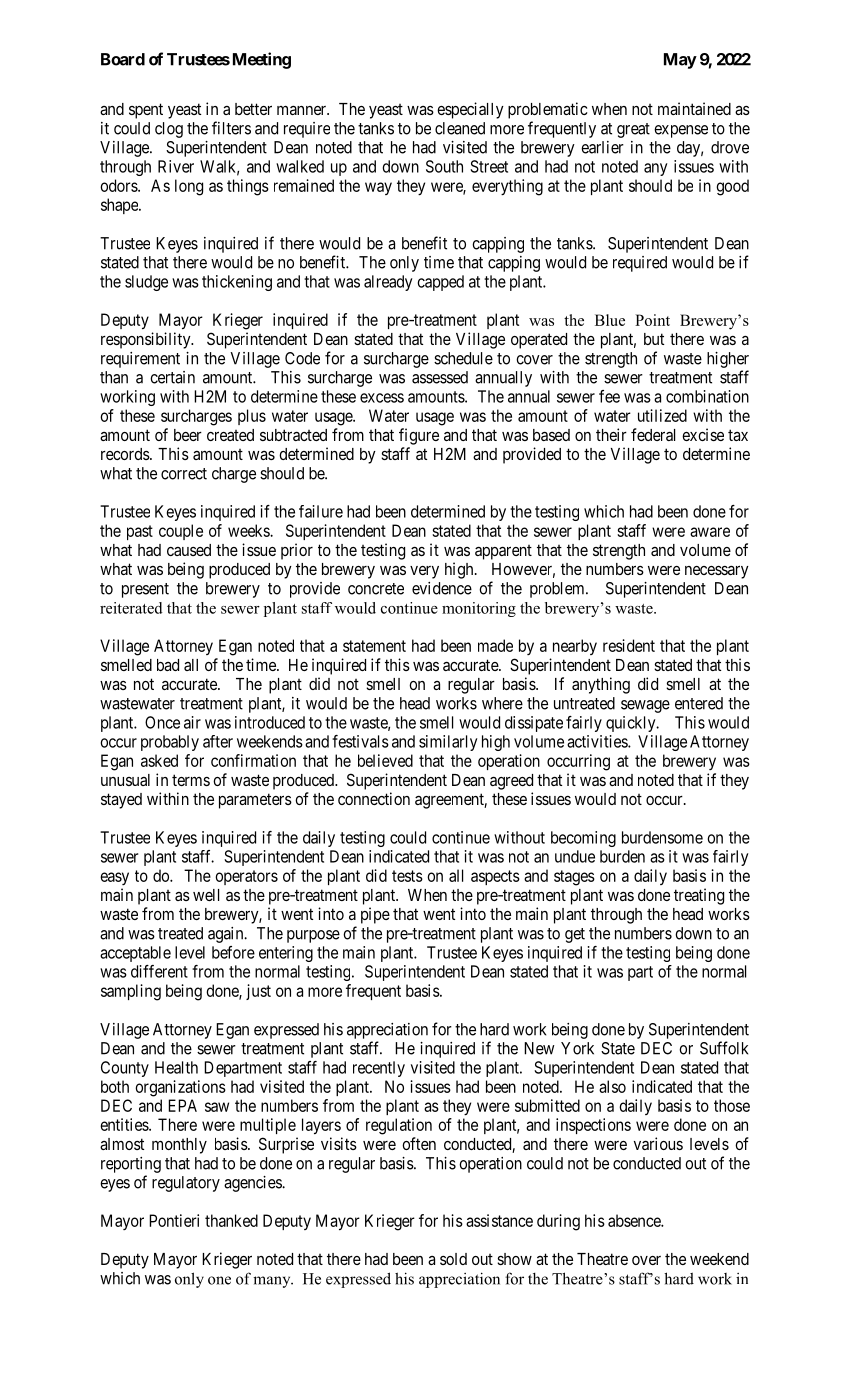 Image resolution: width=849 pixels, height=1400 pixels. What do you see at coordinates (681, 131) in the image?
I see `expense` at bounding box center [681, 131].
